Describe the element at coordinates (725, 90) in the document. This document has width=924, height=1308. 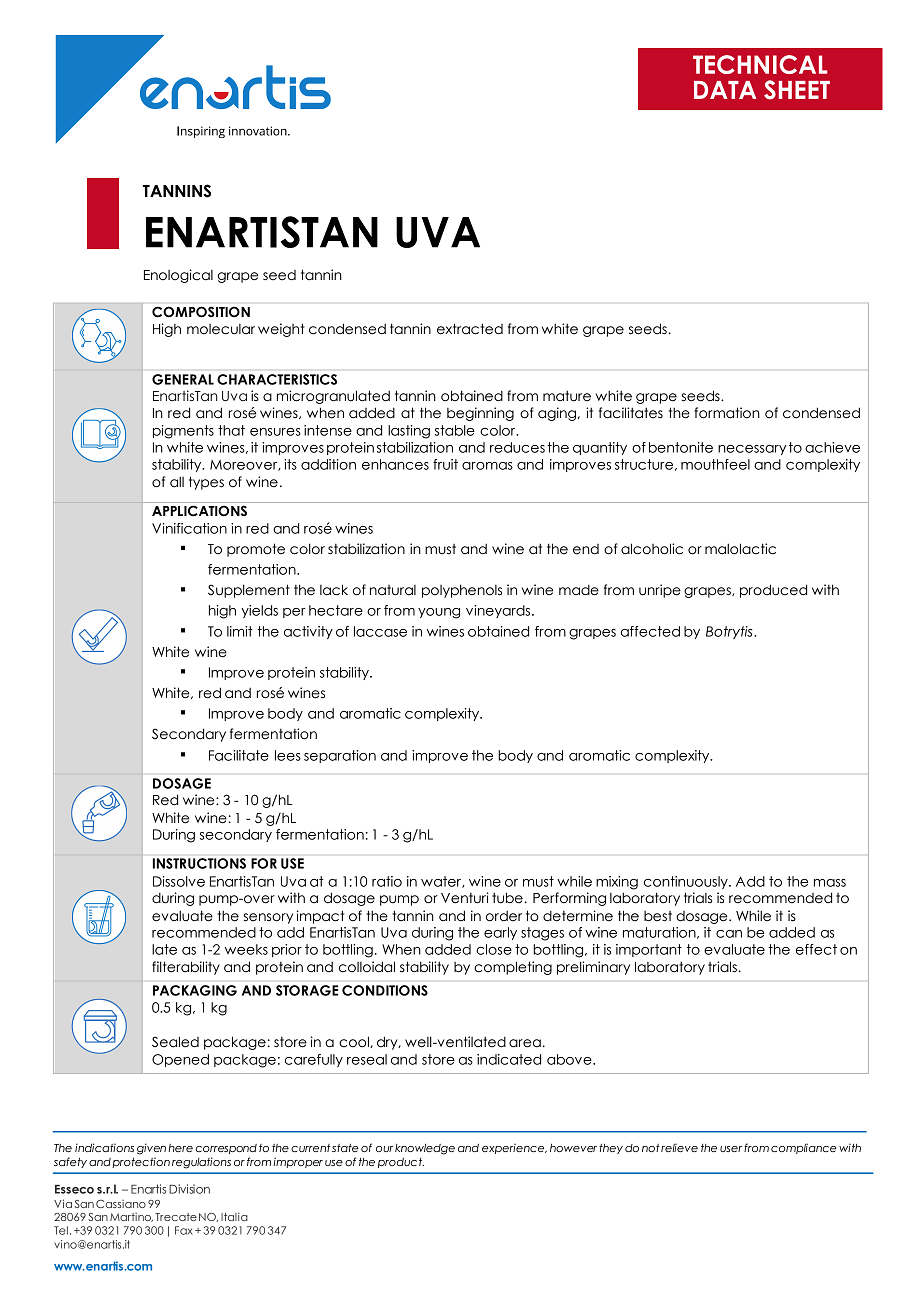
I see `DATA` at that location.
